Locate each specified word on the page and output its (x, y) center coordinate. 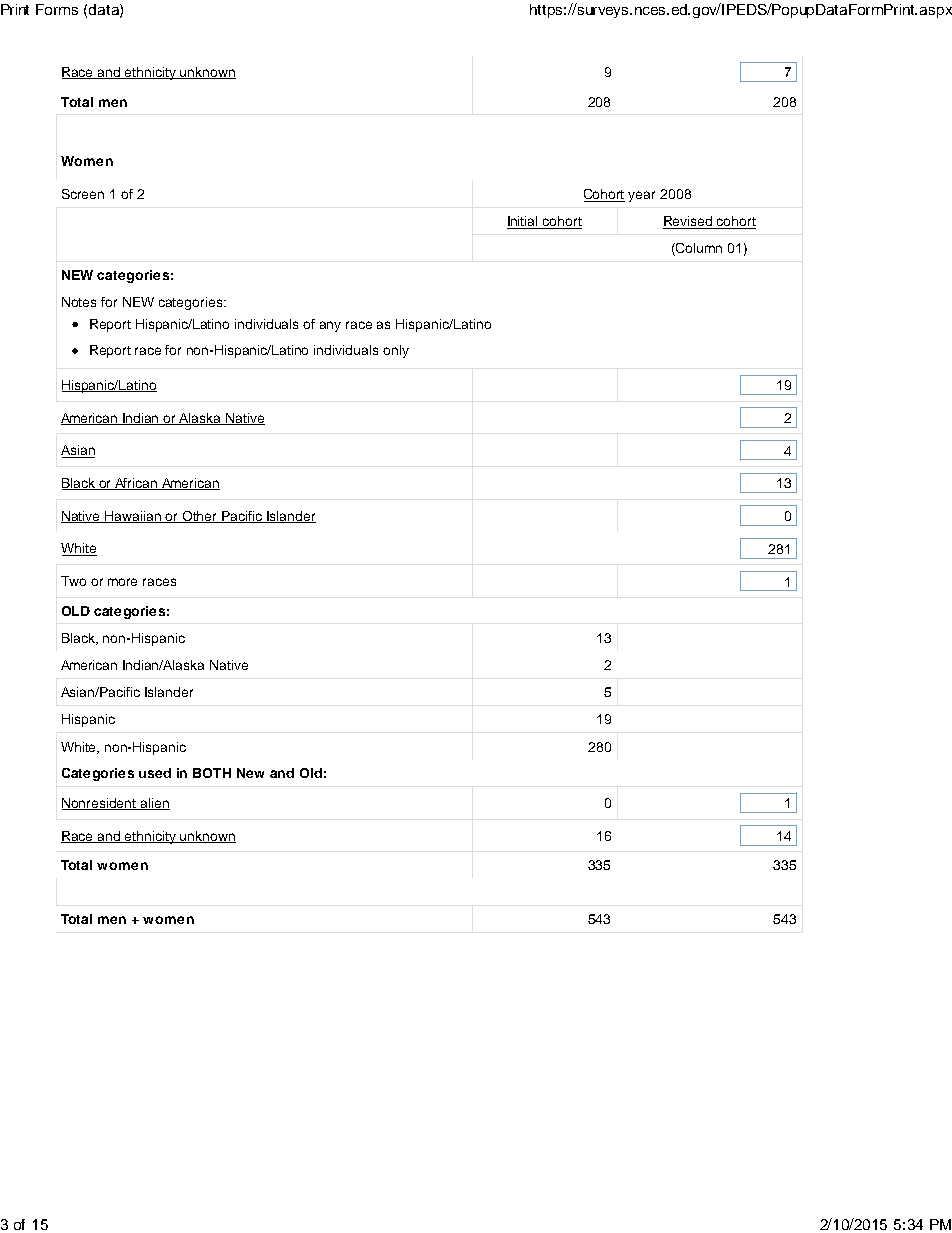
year (641, 196)
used (155, 773)
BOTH (212, 773)
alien (154, 804)
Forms (57, 9)
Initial (524, 222)
